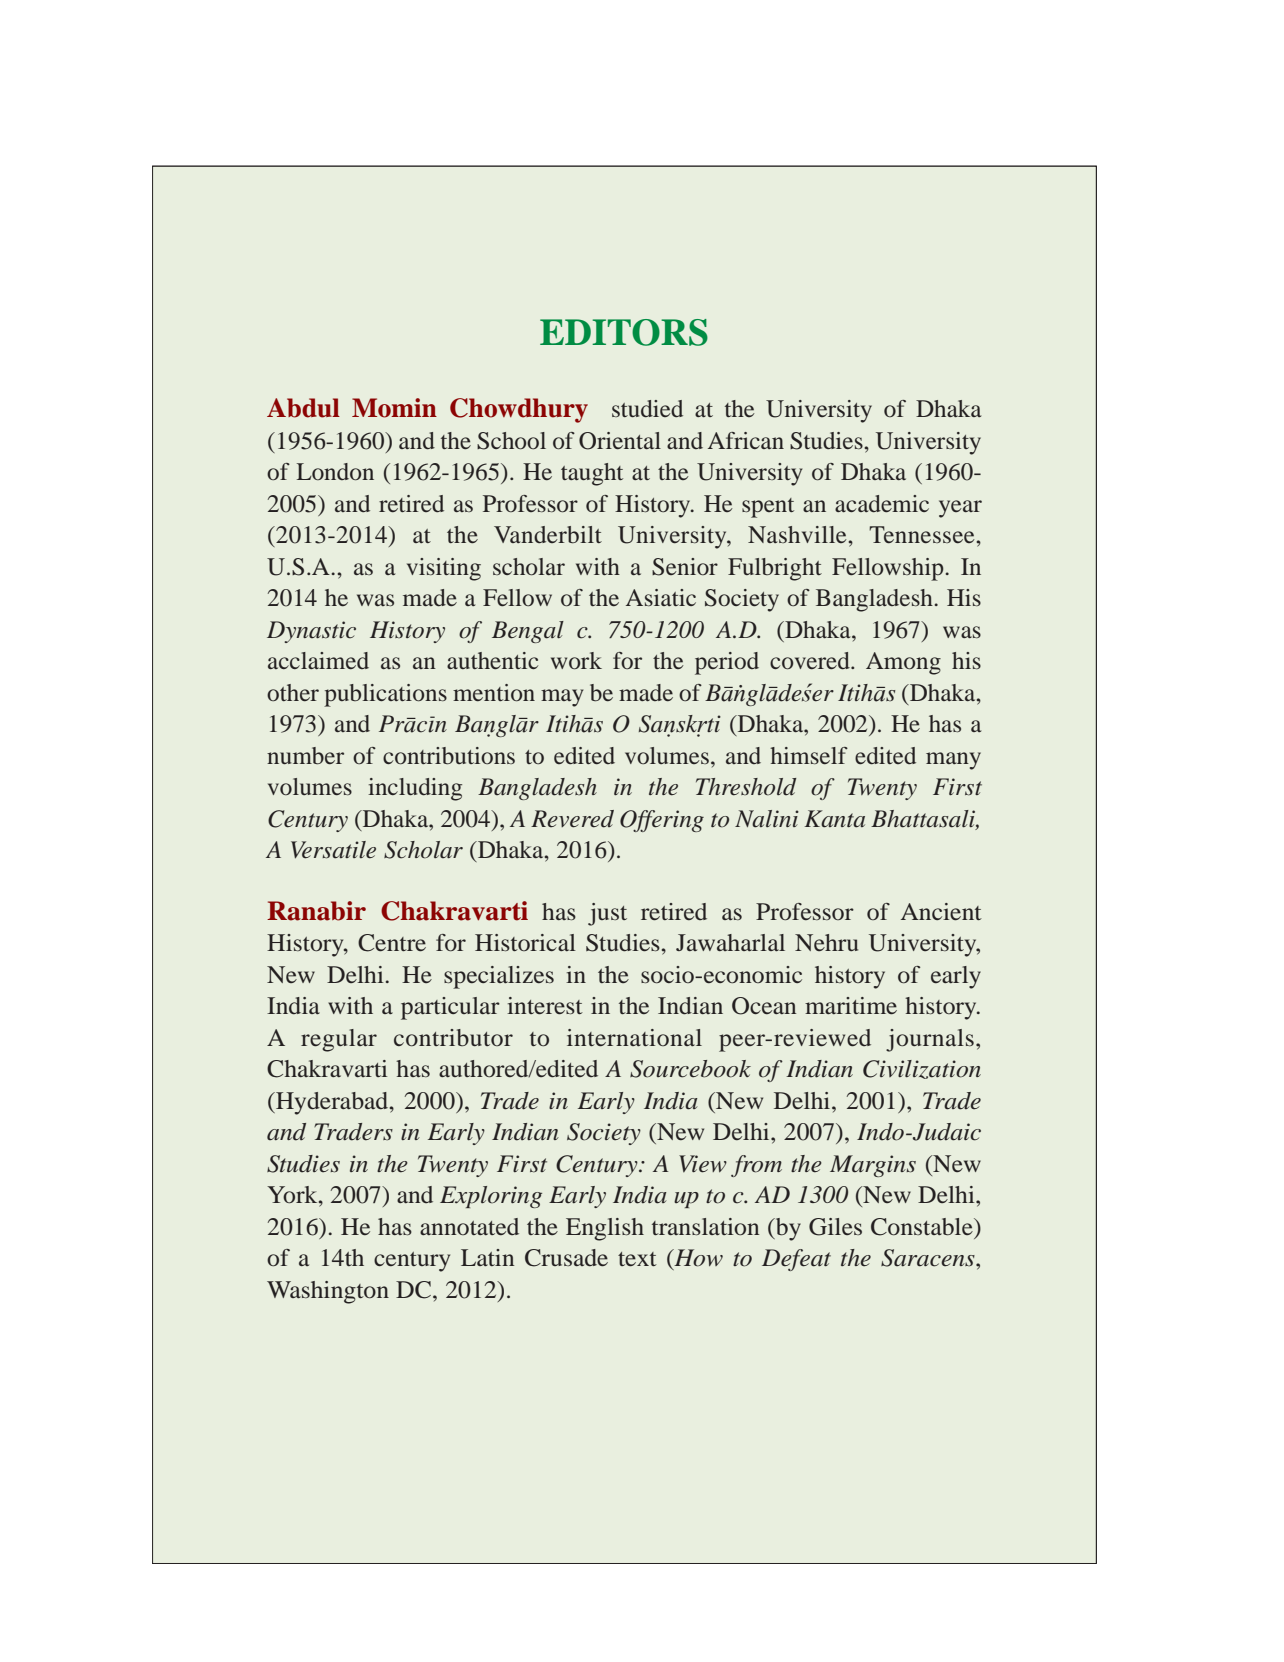 The width and height of the screenshot is (1284, 1662). Describe the element at coordinates (746, 440) in the screenshot. I see `African` at that location.
